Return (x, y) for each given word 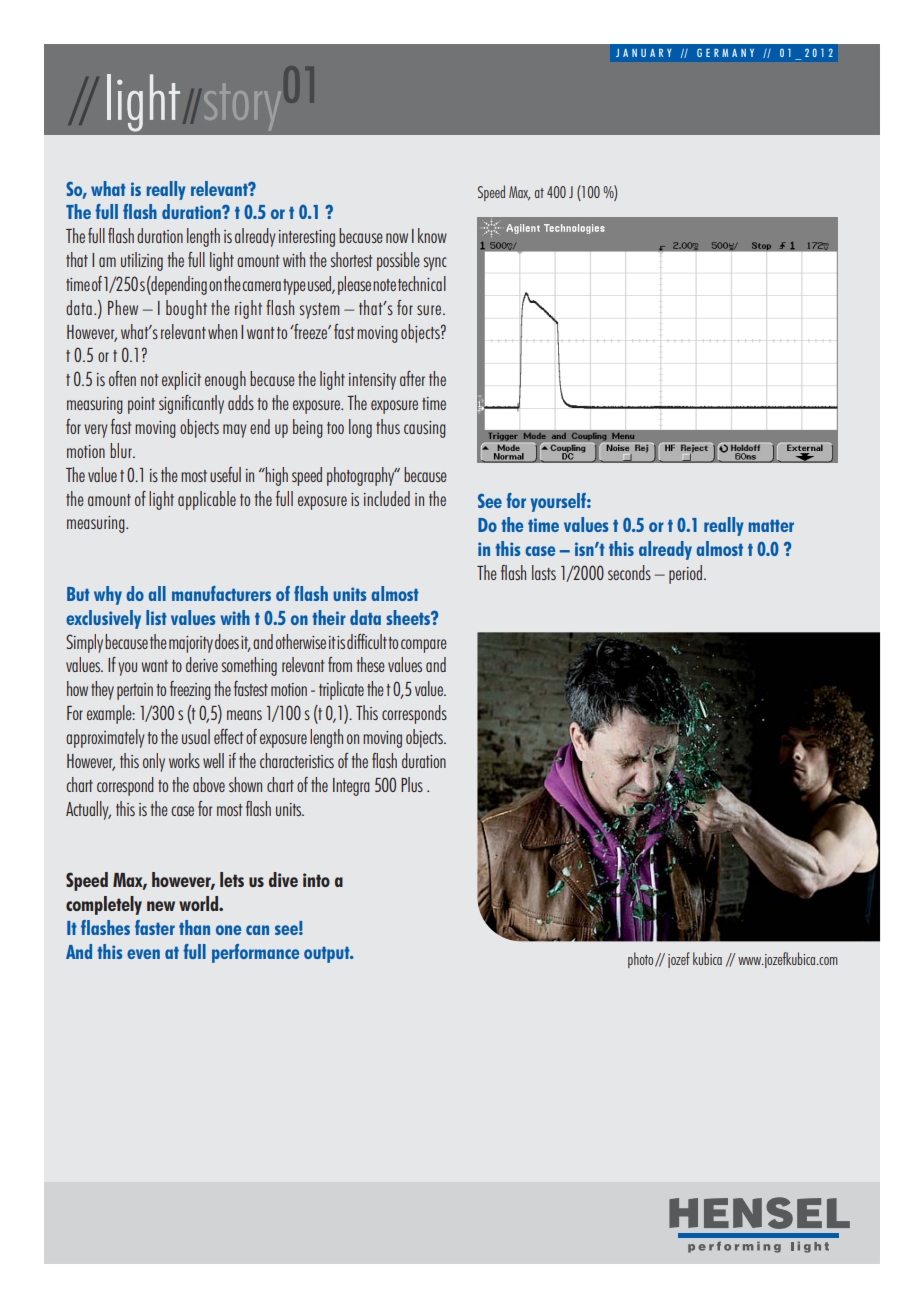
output (328, 955)
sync (435, 264)
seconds (629, 572)
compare (424, 646)
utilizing (142, 261)
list (156, 617)
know (432, 235)
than (194, 927)
